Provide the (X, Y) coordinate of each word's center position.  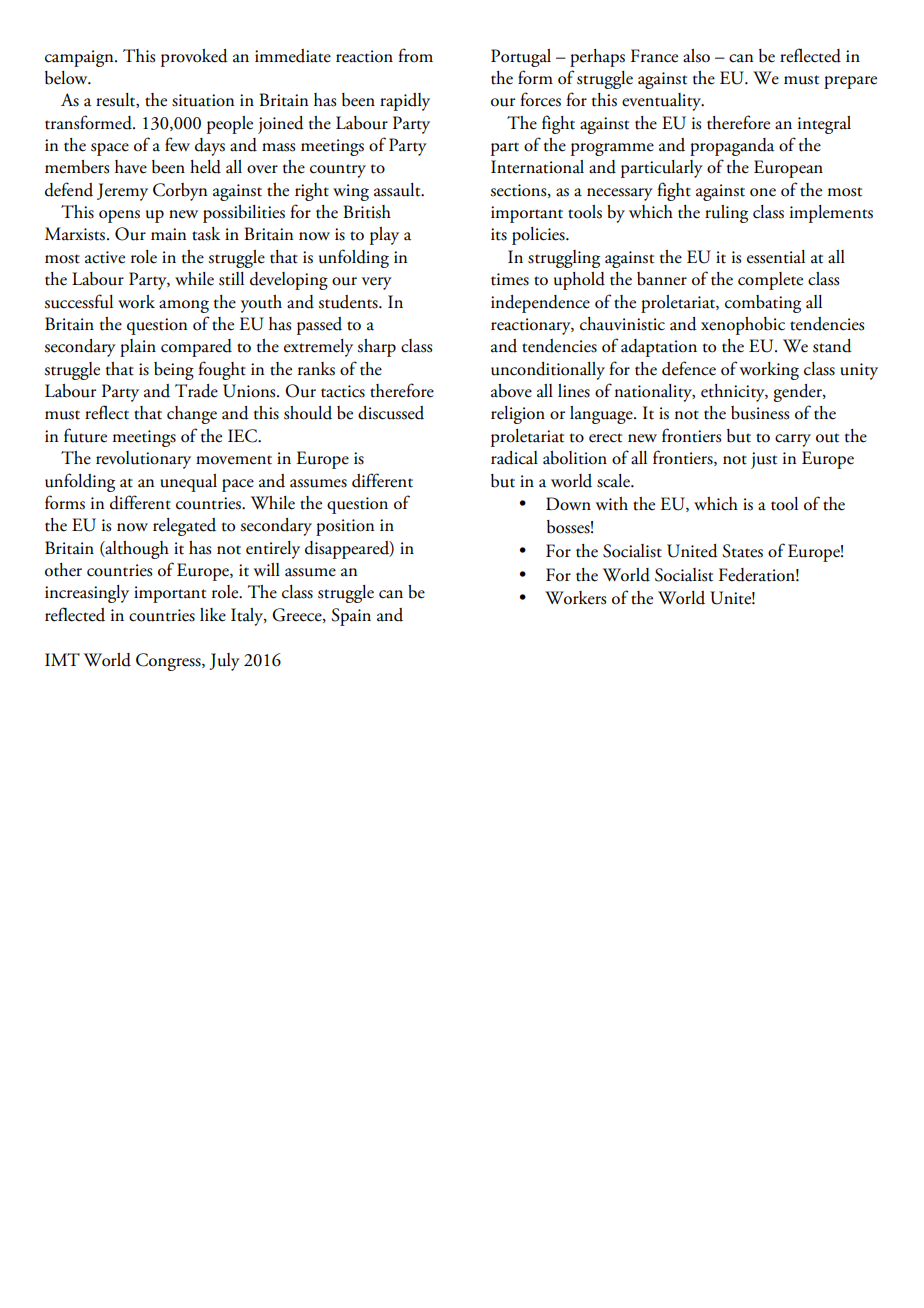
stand (832, 346)
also (696, 56)
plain (138, 348)
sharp (376, 348)
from (415, 55)
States (742, 551)
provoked (194, 58)
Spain (351, 617)
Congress (169, 662)
